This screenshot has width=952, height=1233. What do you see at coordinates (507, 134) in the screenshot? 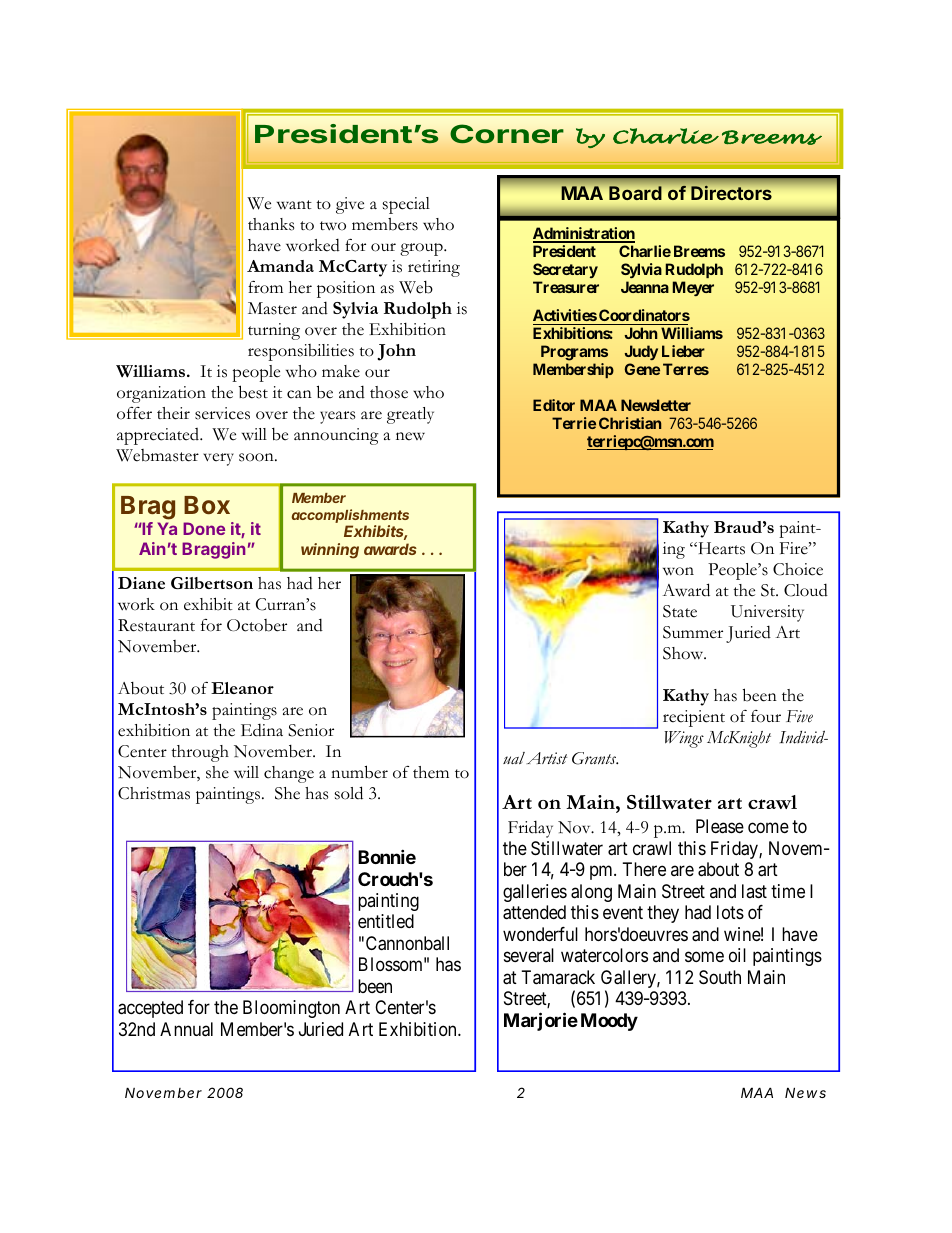
I see `Corner` at bounding box center [507, 134].
